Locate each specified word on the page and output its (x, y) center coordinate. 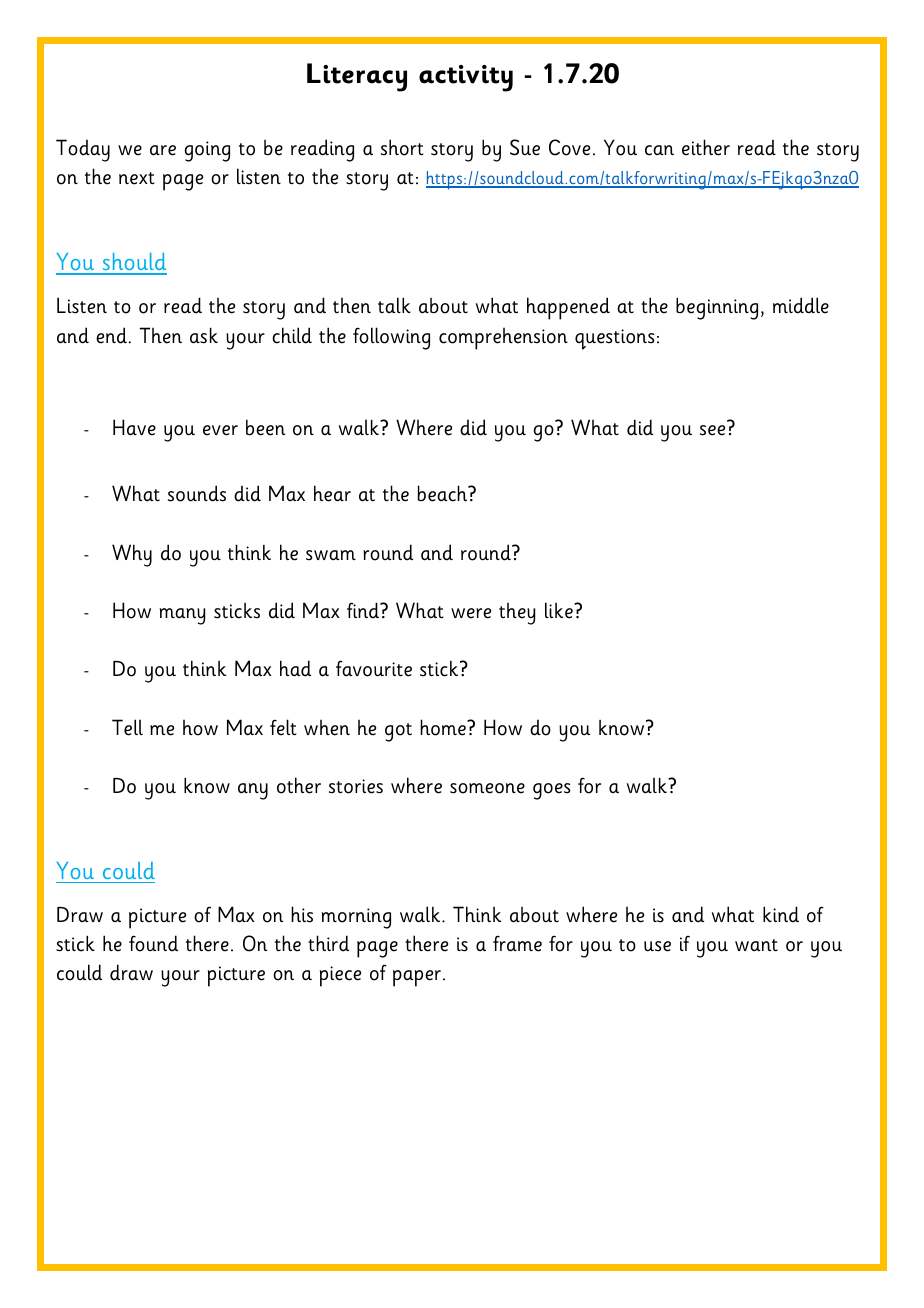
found (153, 943)
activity (466, 78)
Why (132, 555)
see (712, 430)
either (706, 147)
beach (444, 493)
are (163, 150)
